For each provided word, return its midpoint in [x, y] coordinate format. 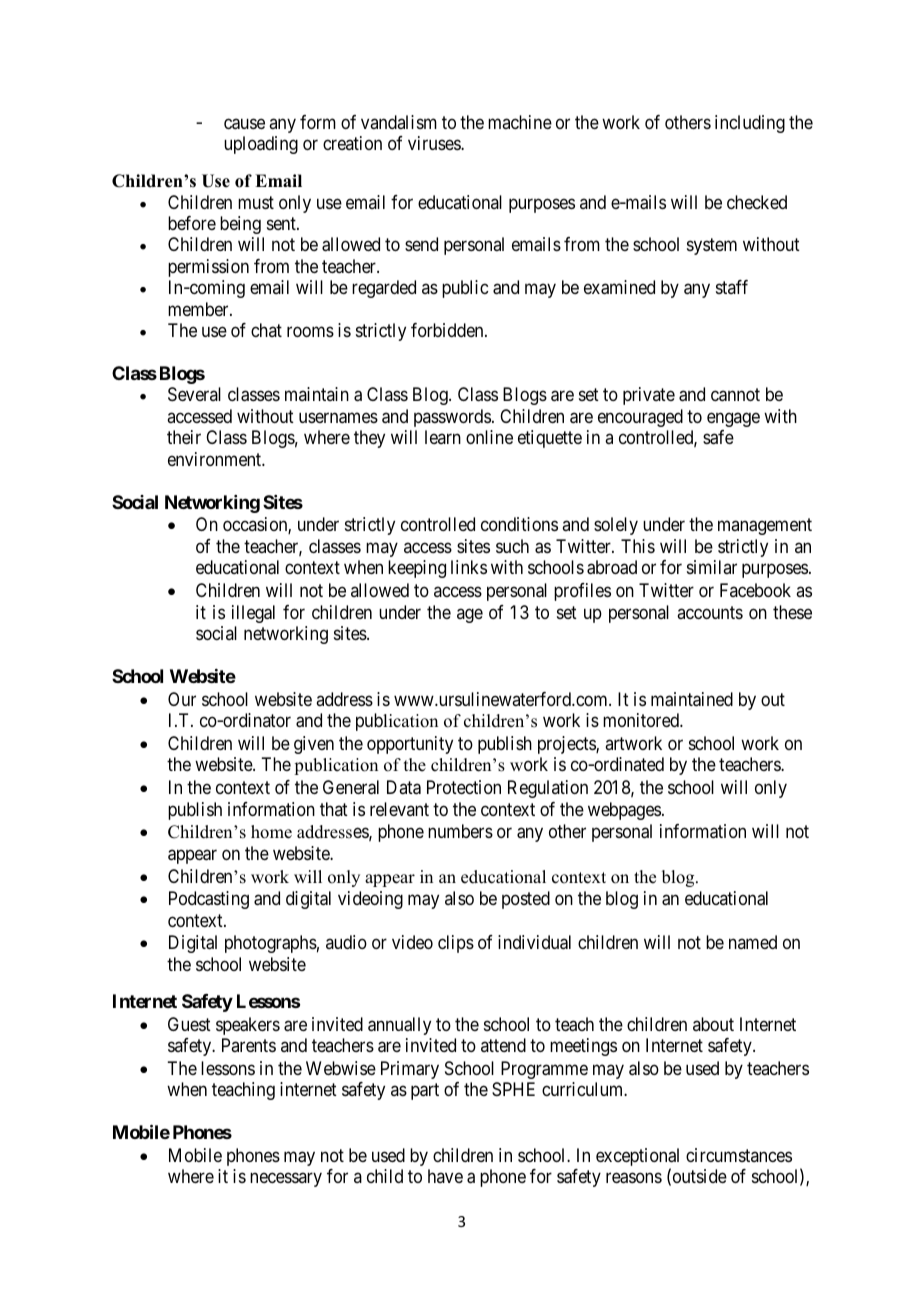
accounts [710, 612]
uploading [261, 145]
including [750, 124]
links [469, 567]
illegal [253, 614]
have [445, 1176]
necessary [286, 1180]
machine [520, 122]
